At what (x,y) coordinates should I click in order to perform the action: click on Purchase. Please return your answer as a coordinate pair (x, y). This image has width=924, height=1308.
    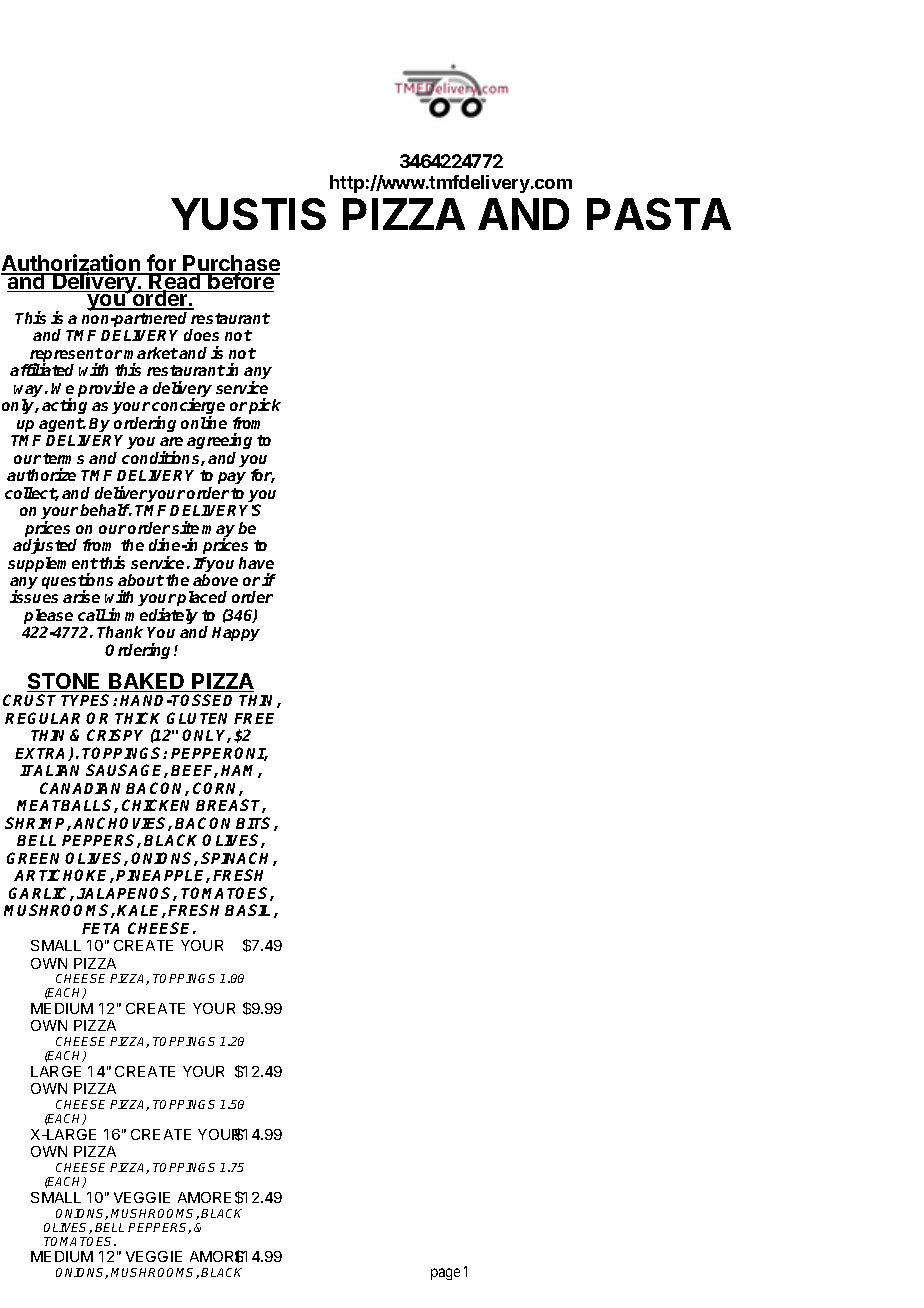
    Looking at the image, I should click on (231, 265).
